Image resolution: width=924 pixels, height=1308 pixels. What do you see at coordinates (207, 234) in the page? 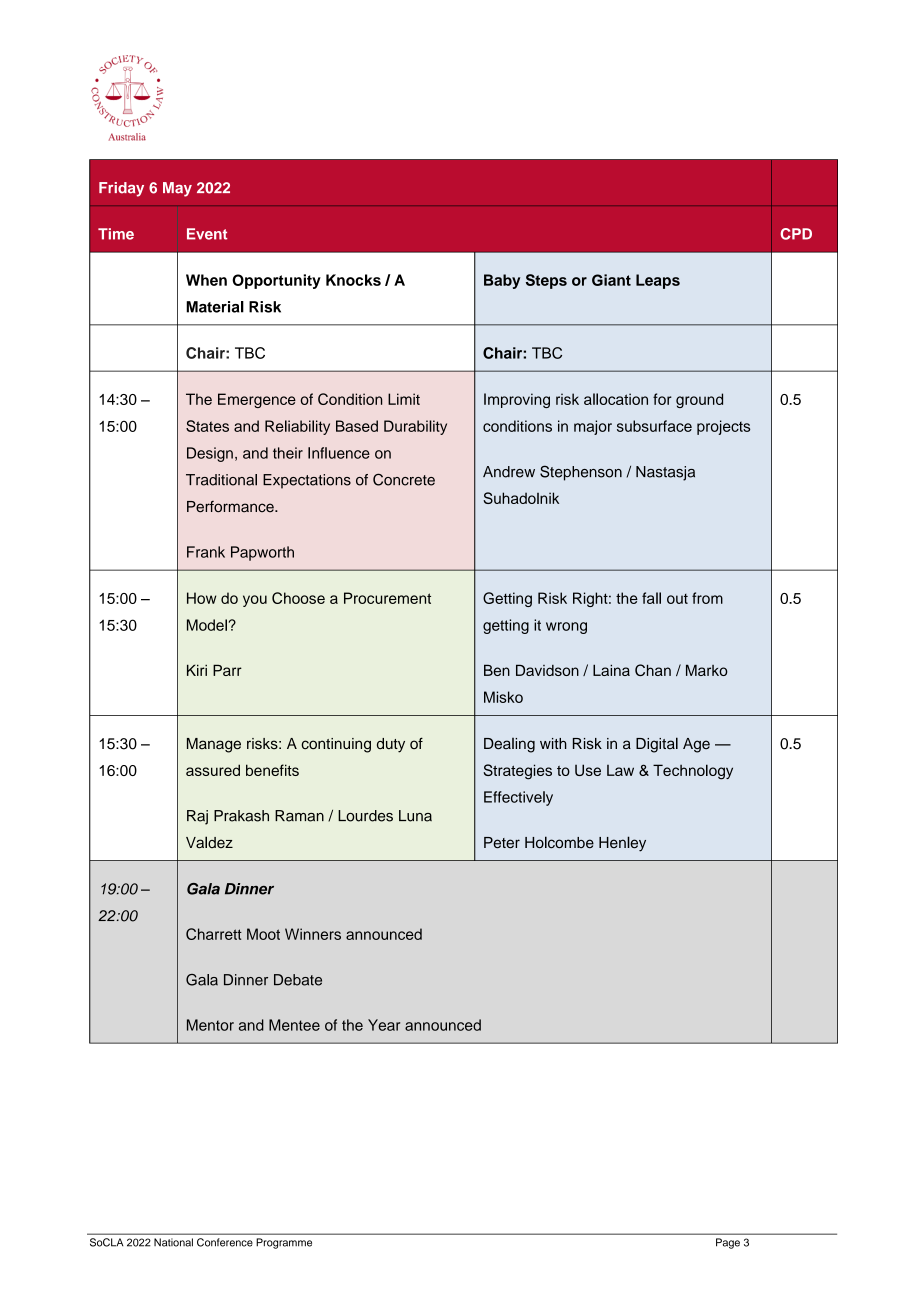
I see `Event` at bounding box center [207, 234].
